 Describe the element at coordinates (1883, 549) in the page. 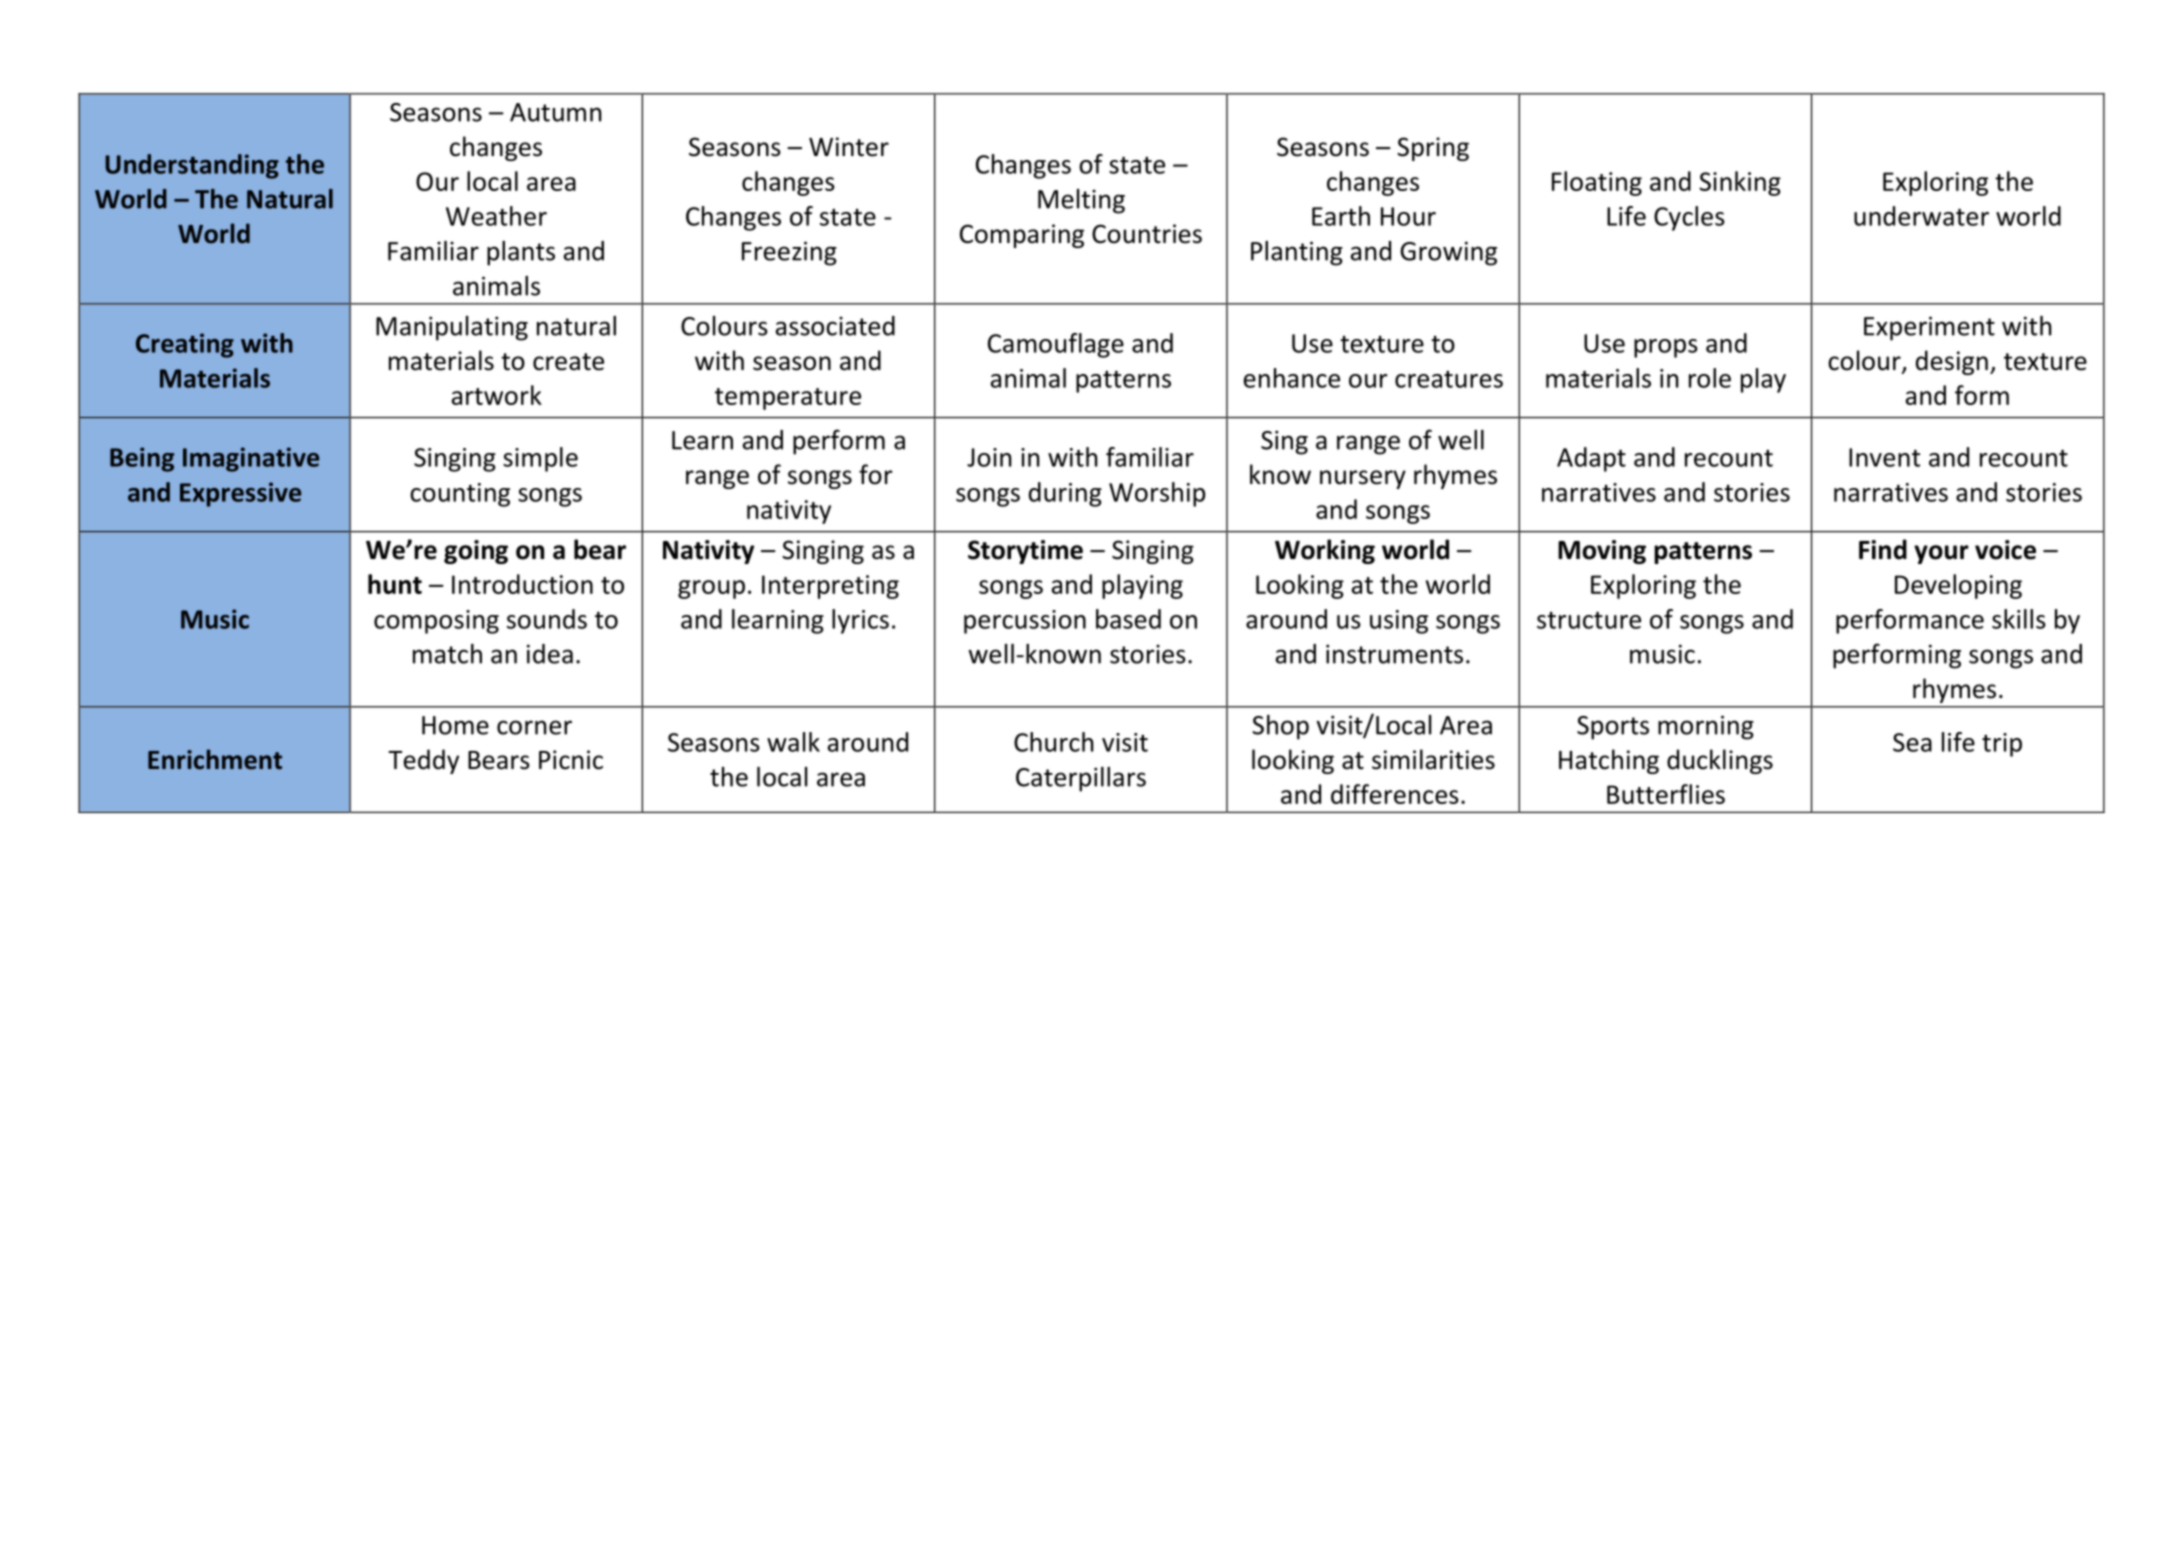

I see `Find` at that location.
